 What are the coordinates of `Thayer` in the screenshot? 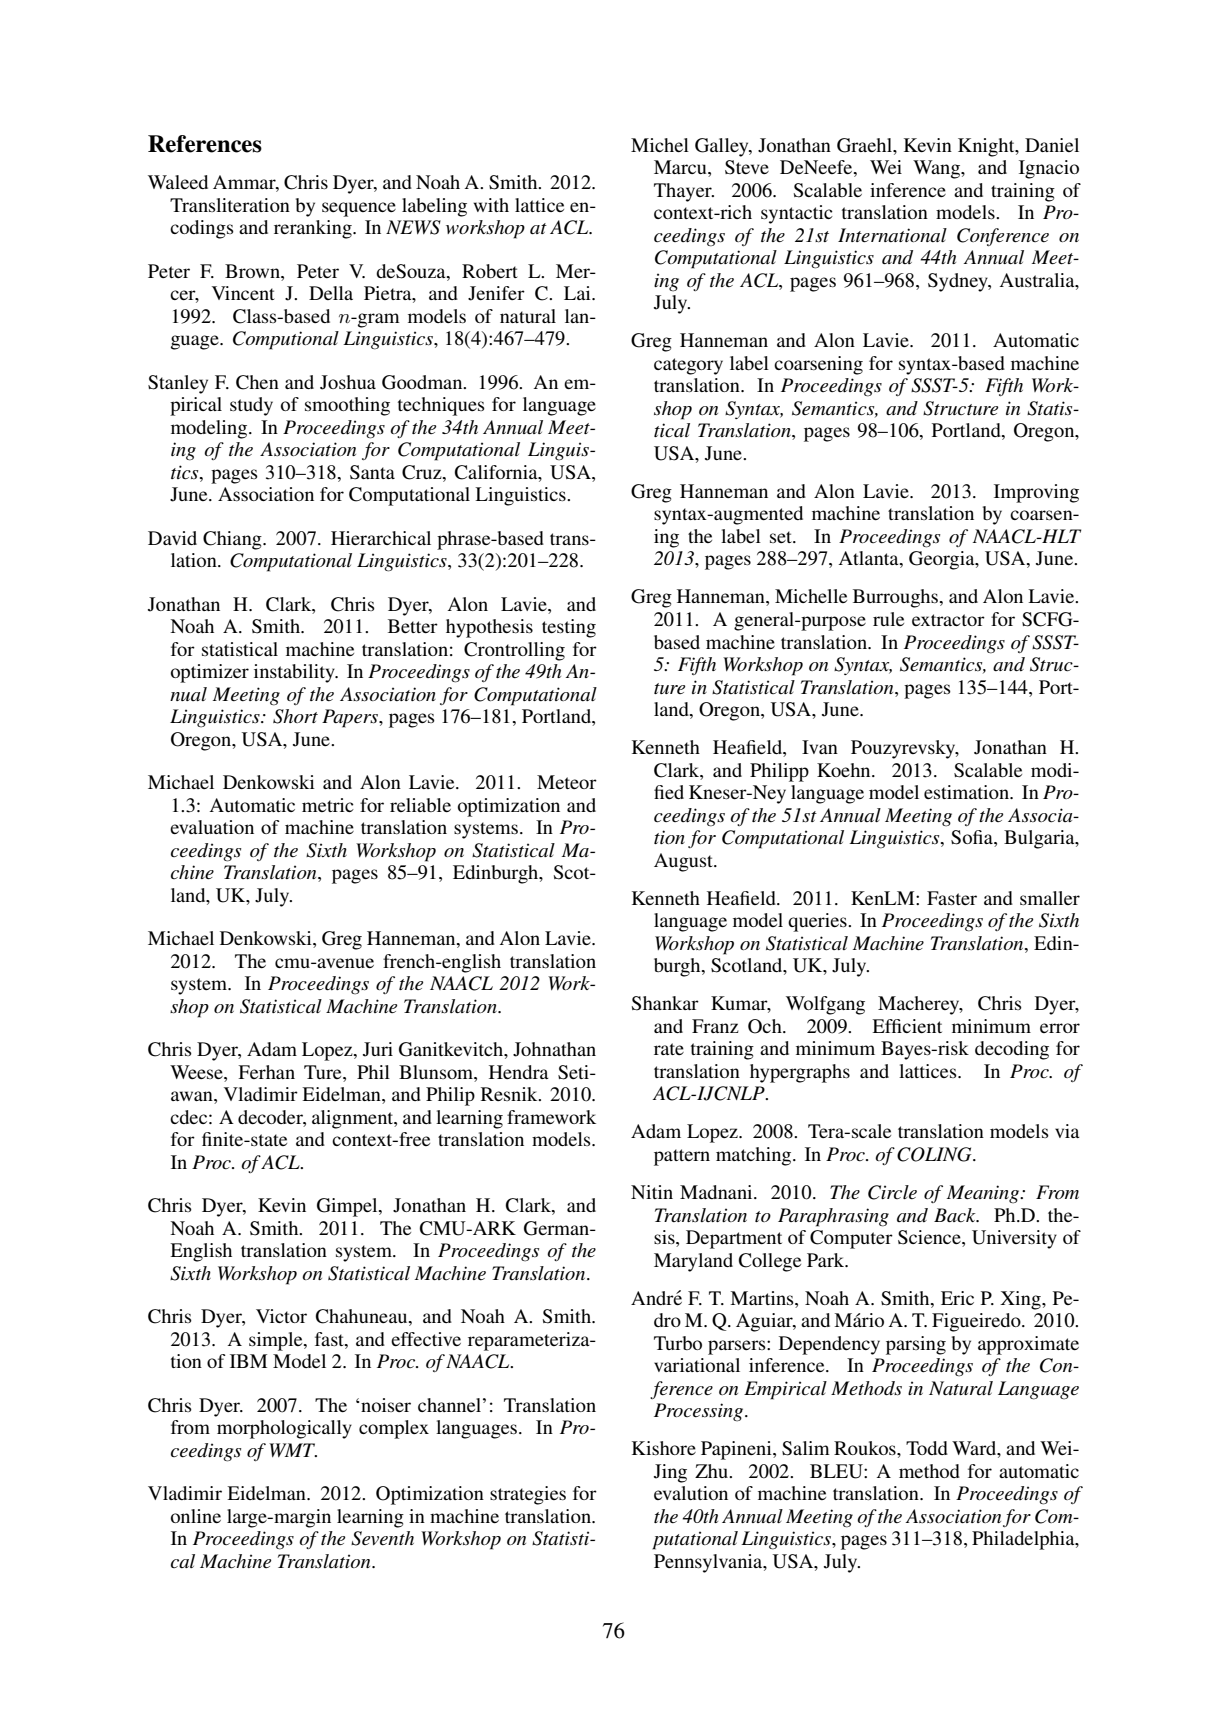 It's located at (684, 192).
